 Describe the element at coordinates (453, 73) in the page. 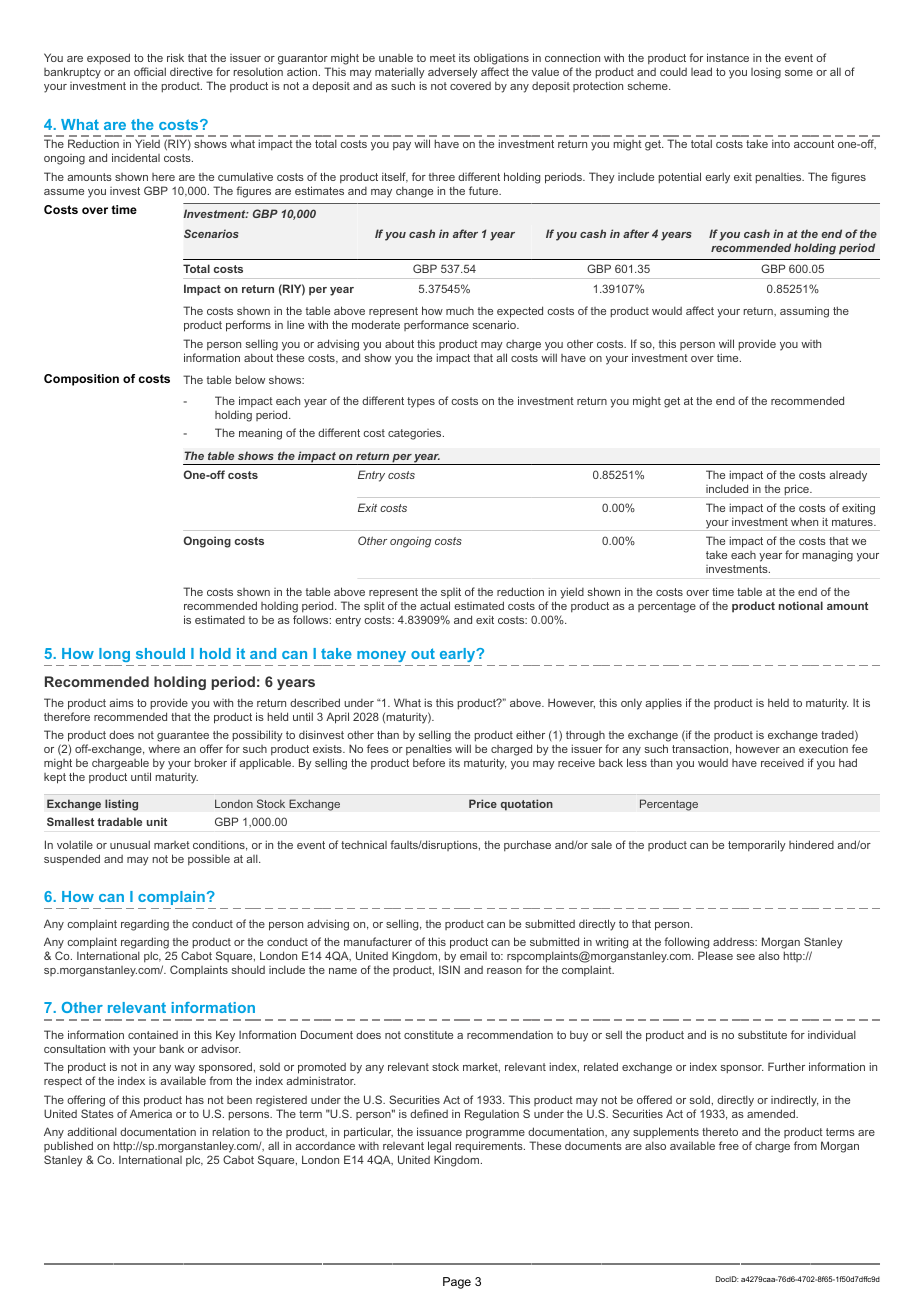

I see `adversely` at that location.
